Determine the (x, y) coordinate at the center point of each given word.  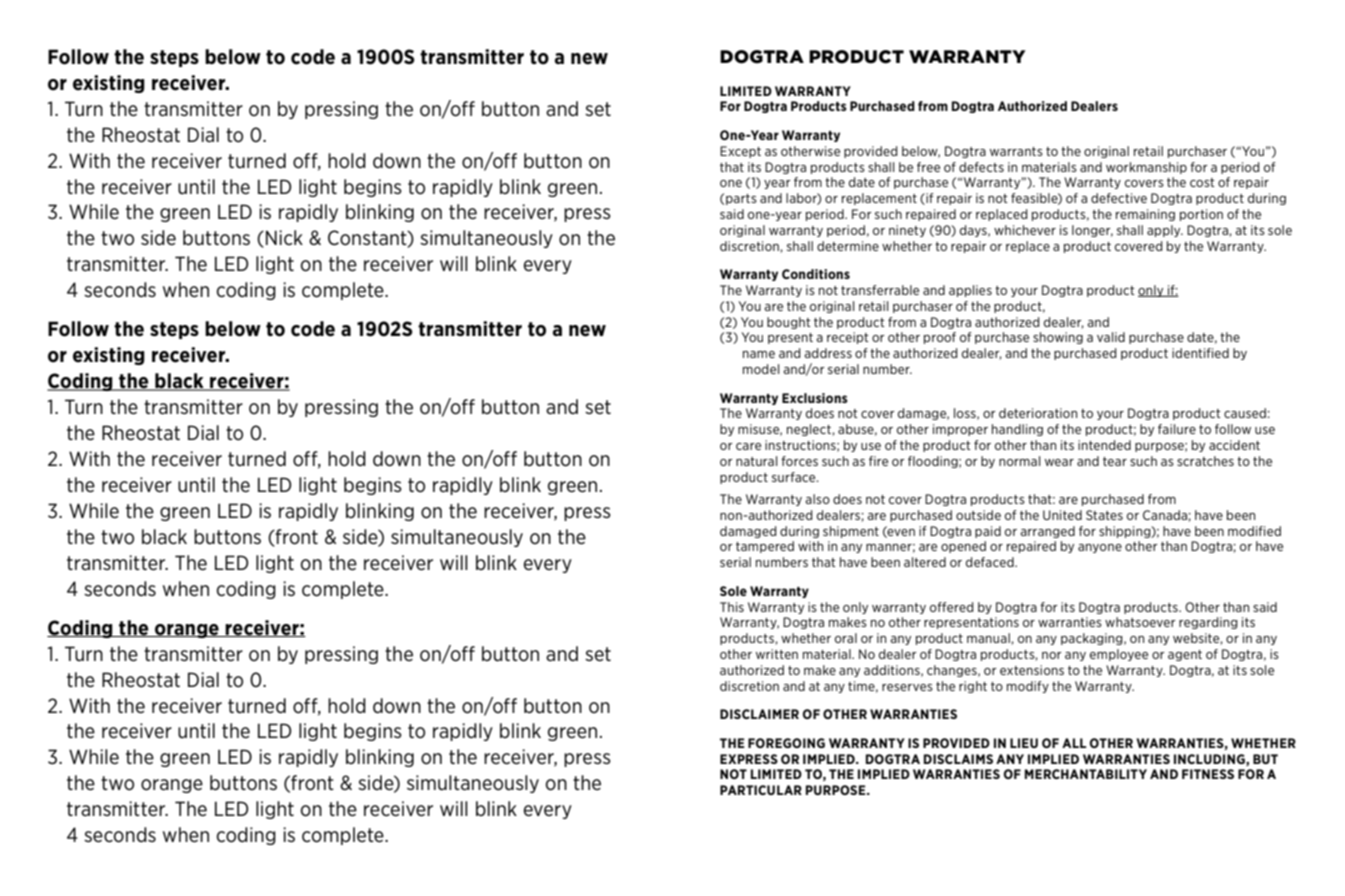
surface (795, 477)
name (759, 354)
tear (1115, 461)
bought (789, 323)
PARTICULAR (761, 790)
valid (1111, 337)
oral (846, 638)
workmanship (1146, 168)
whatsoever (1140, 622)
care (748, 446)
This (732, 607)
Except (740, 152)
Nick (284, 237)
